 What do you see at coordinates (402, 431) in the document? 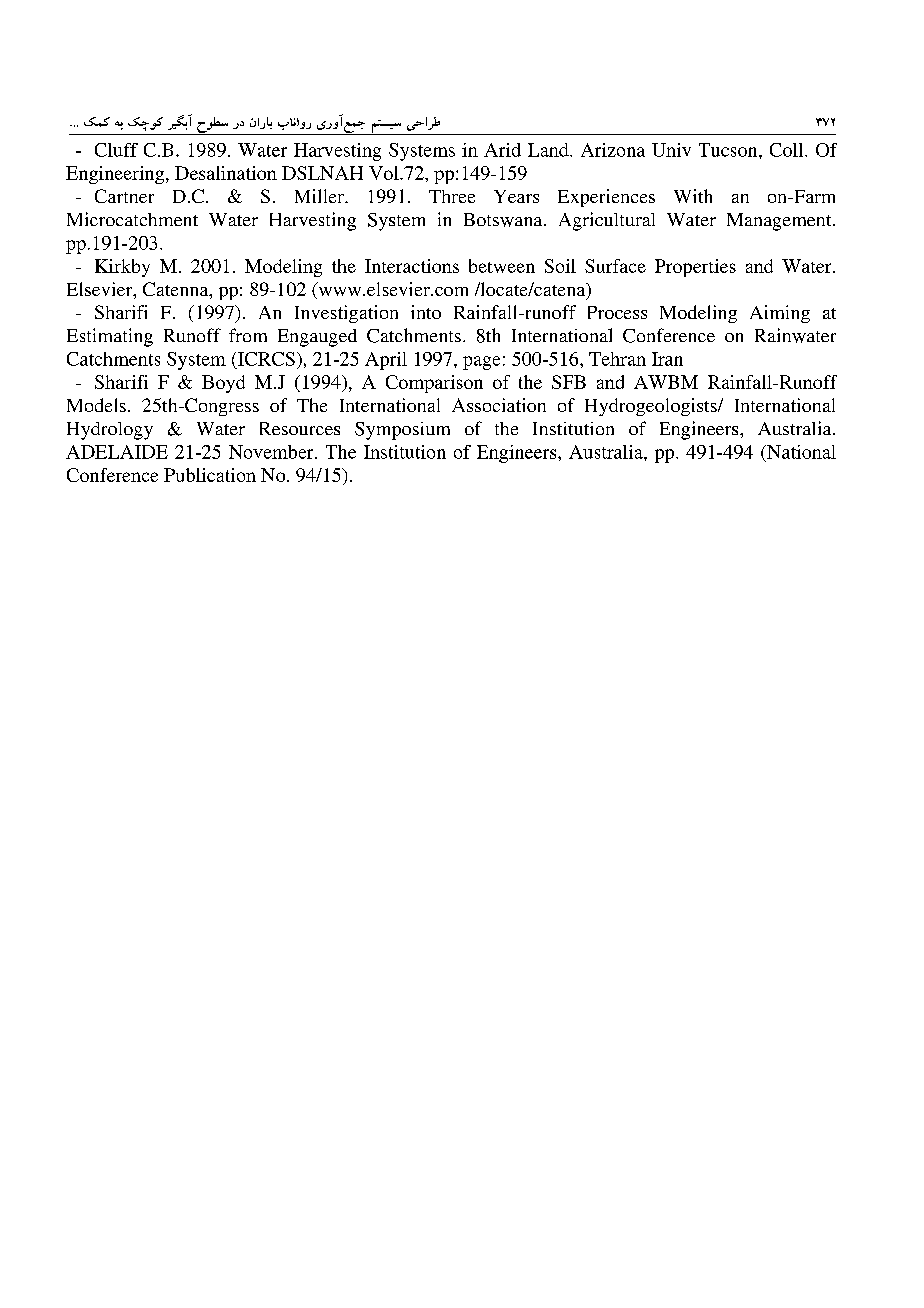
I see `Symposium` at bounding box center [402, 431].
